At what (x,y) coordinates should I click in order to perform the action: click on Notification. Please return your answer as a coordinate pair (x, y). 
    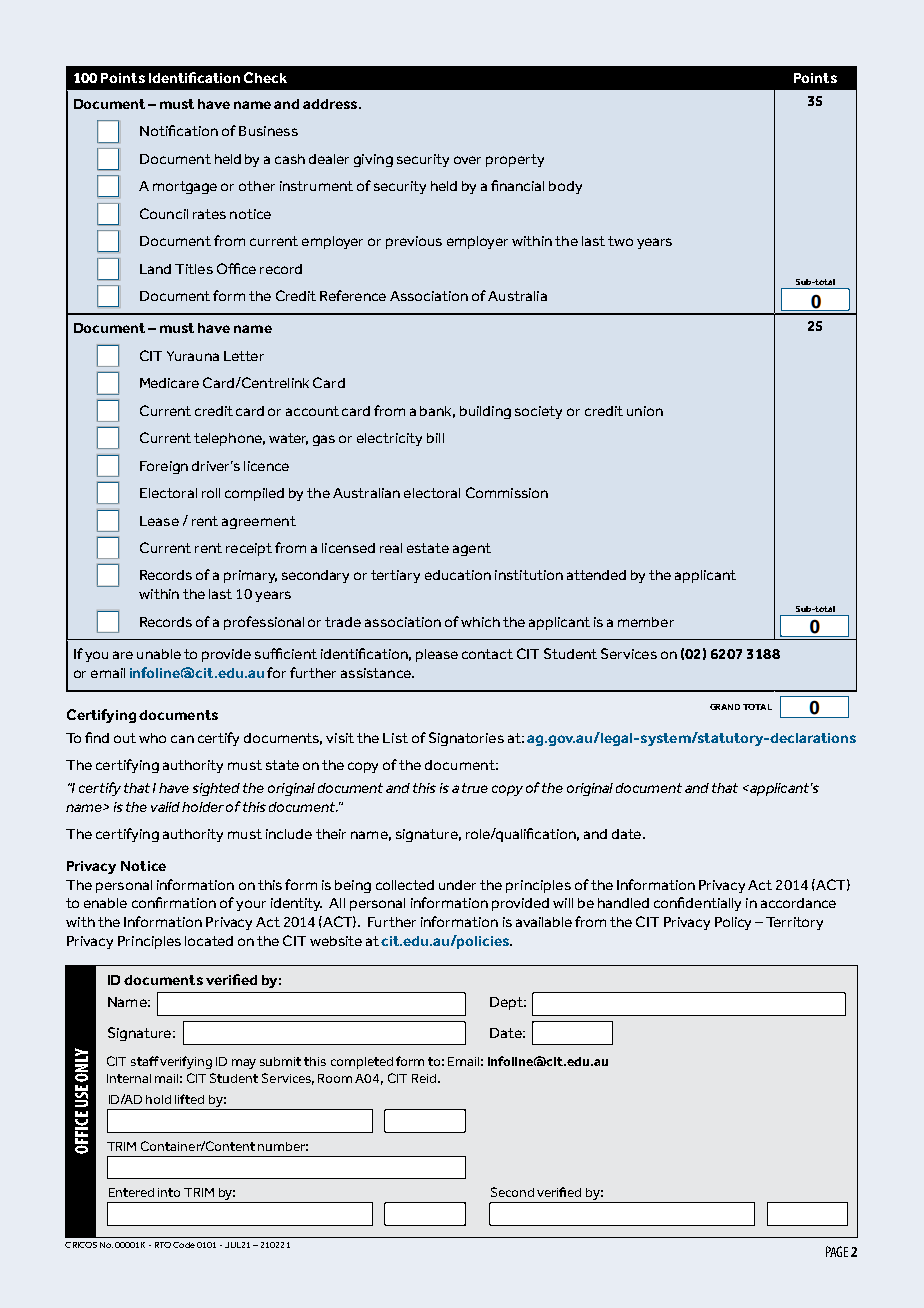
    Looking at the image, I should click on (179, 130).
